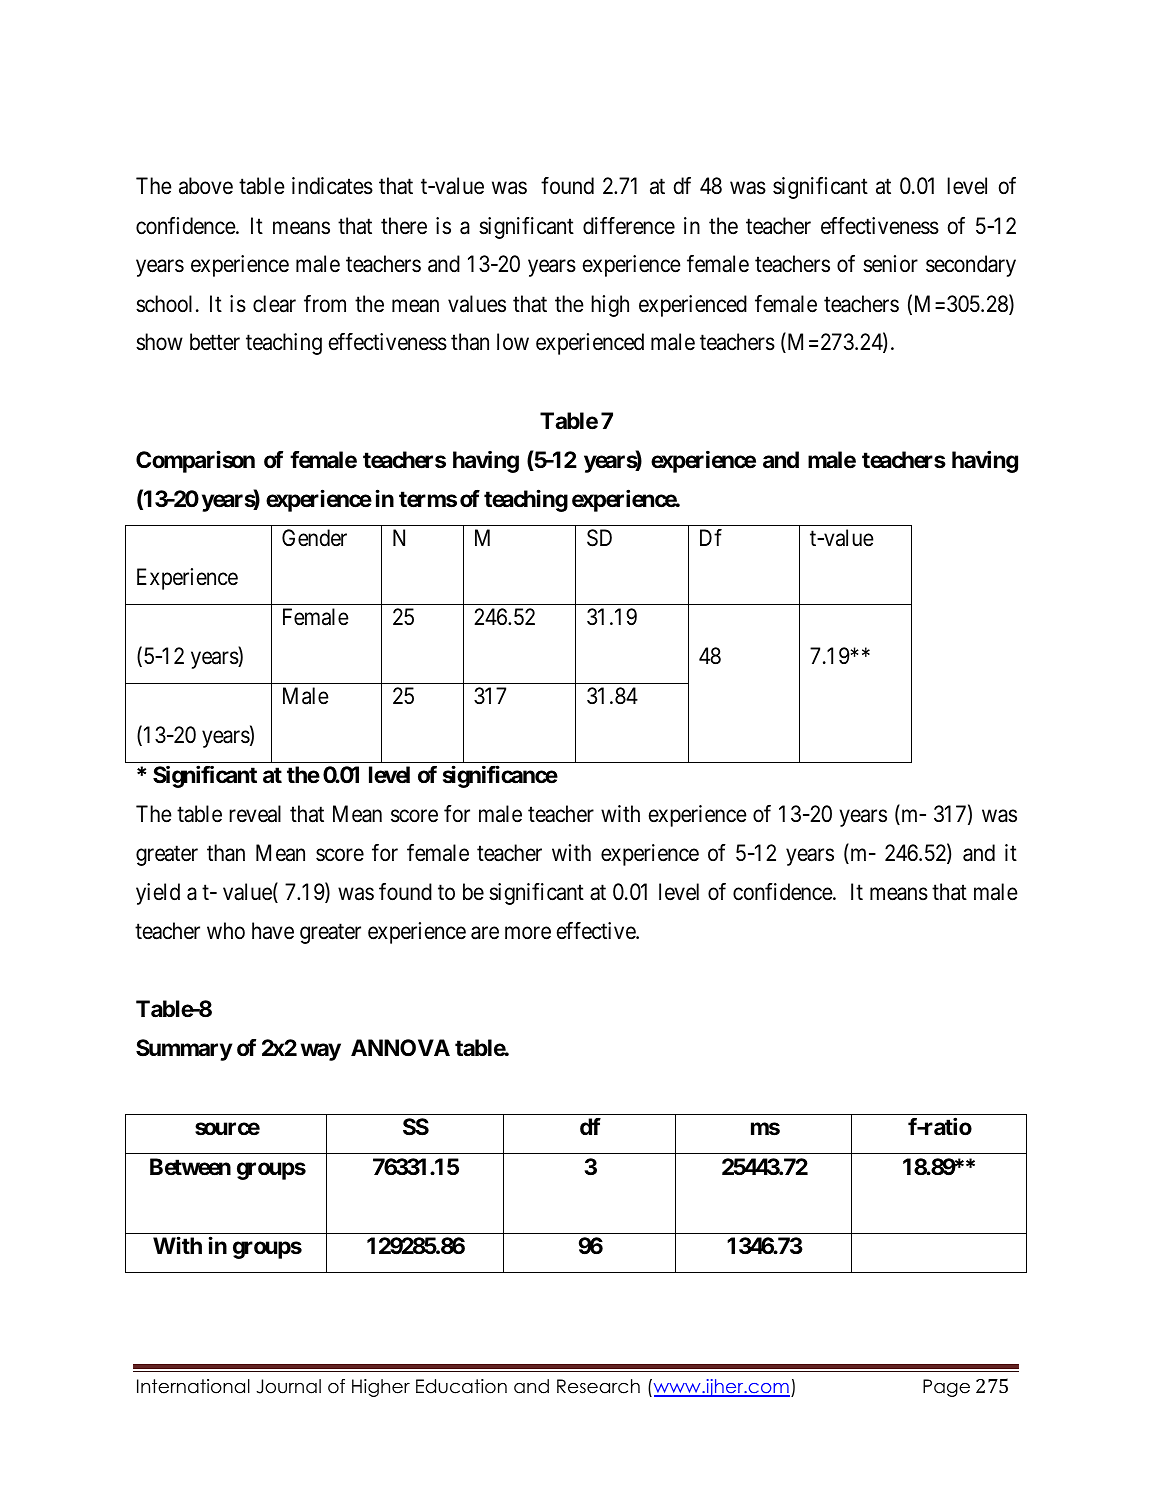 The height and width of the screenshot is (1491, 1152). Describe the element at coordinates (946, 1388) in the screenshot. I see `Page` at that location.
